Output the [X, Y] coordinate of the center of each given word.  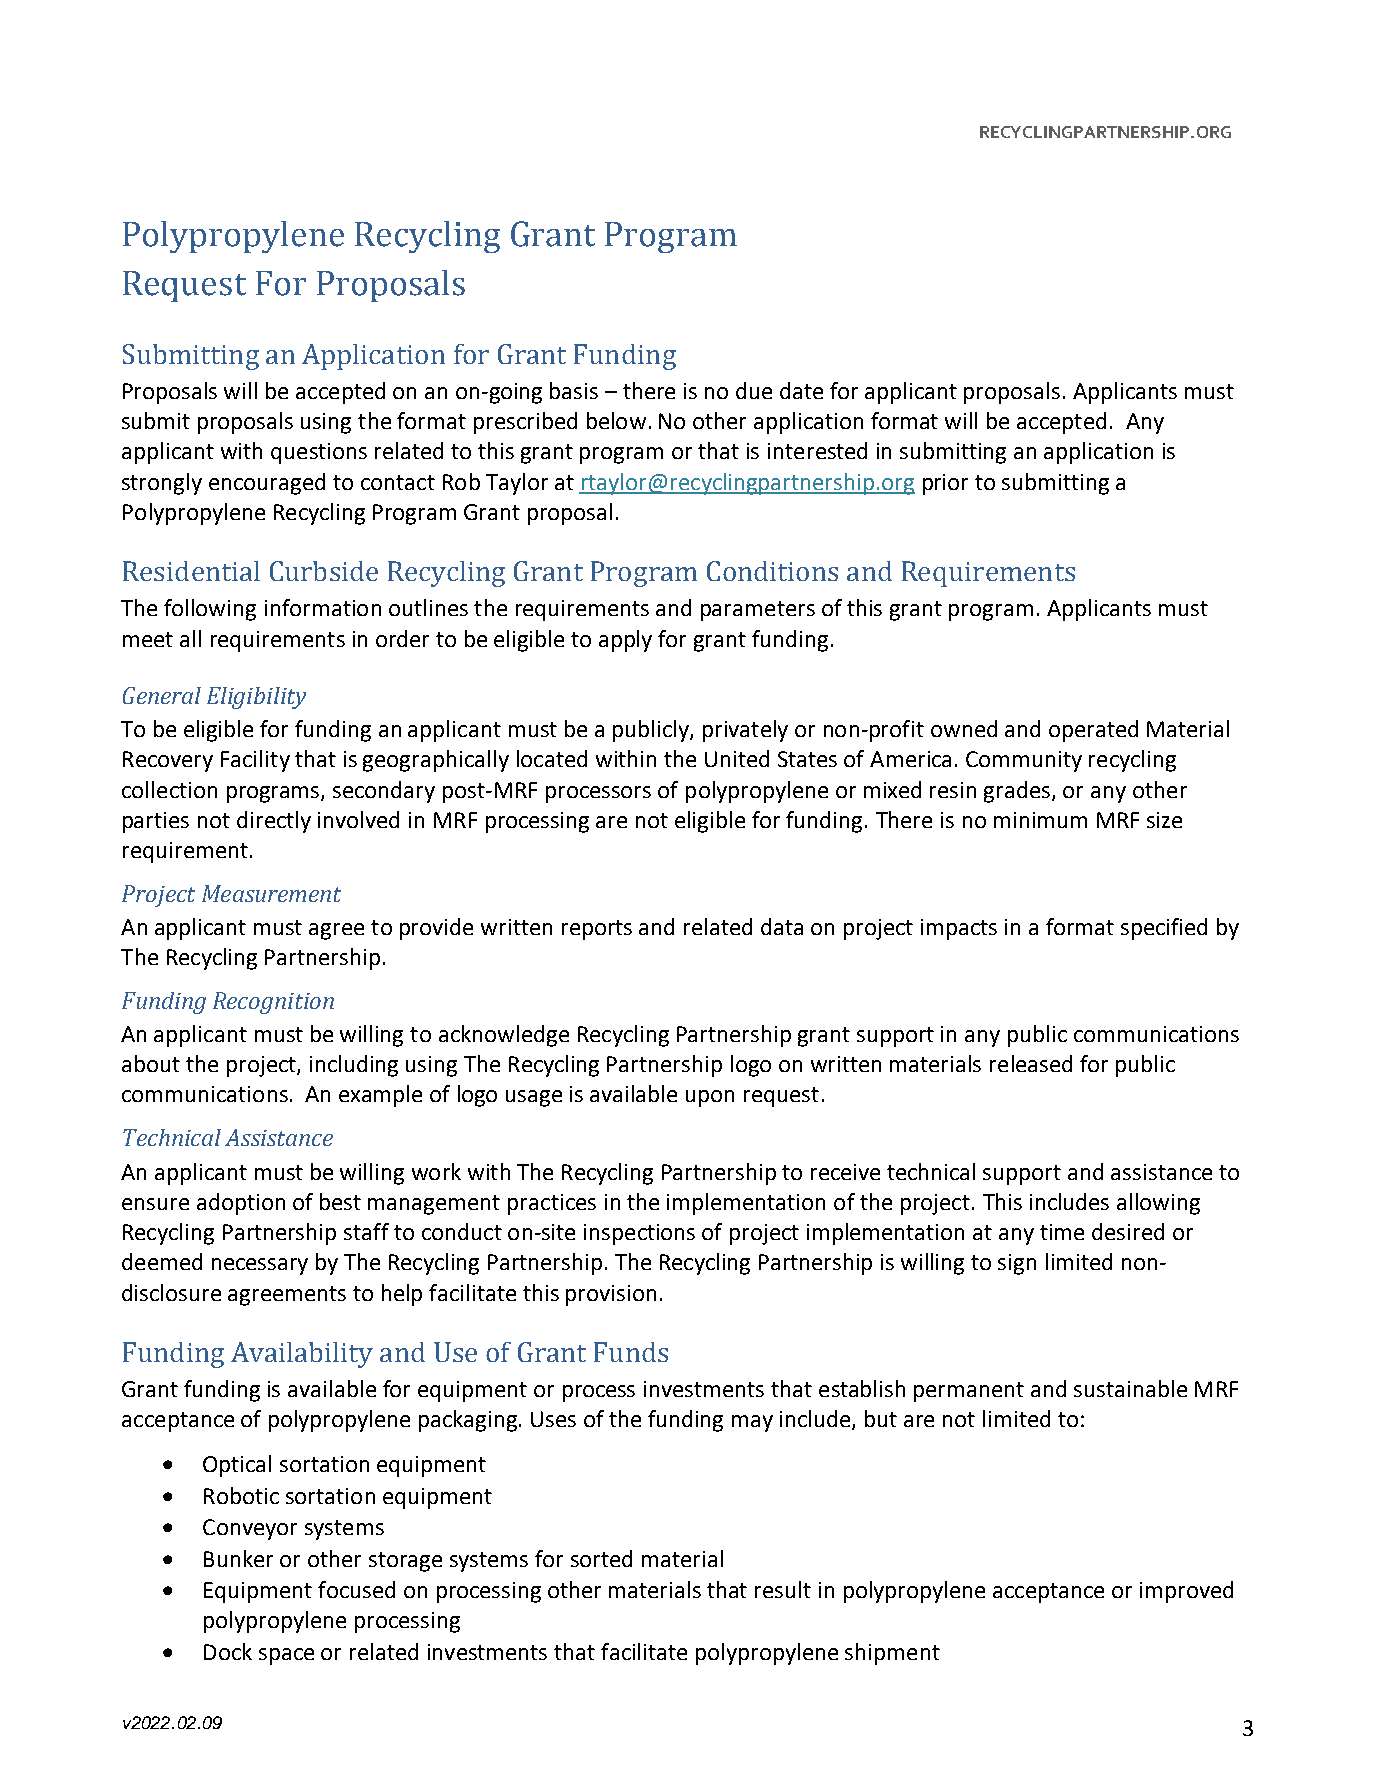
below [616, 420]
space [286, 1656]
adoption [241, 1204]
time [1062, 1232]
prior [945, 484]
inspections [639, 1234]
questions [319, 453]
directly [274, 822]
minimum [1040, 820]
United [737, 758]
